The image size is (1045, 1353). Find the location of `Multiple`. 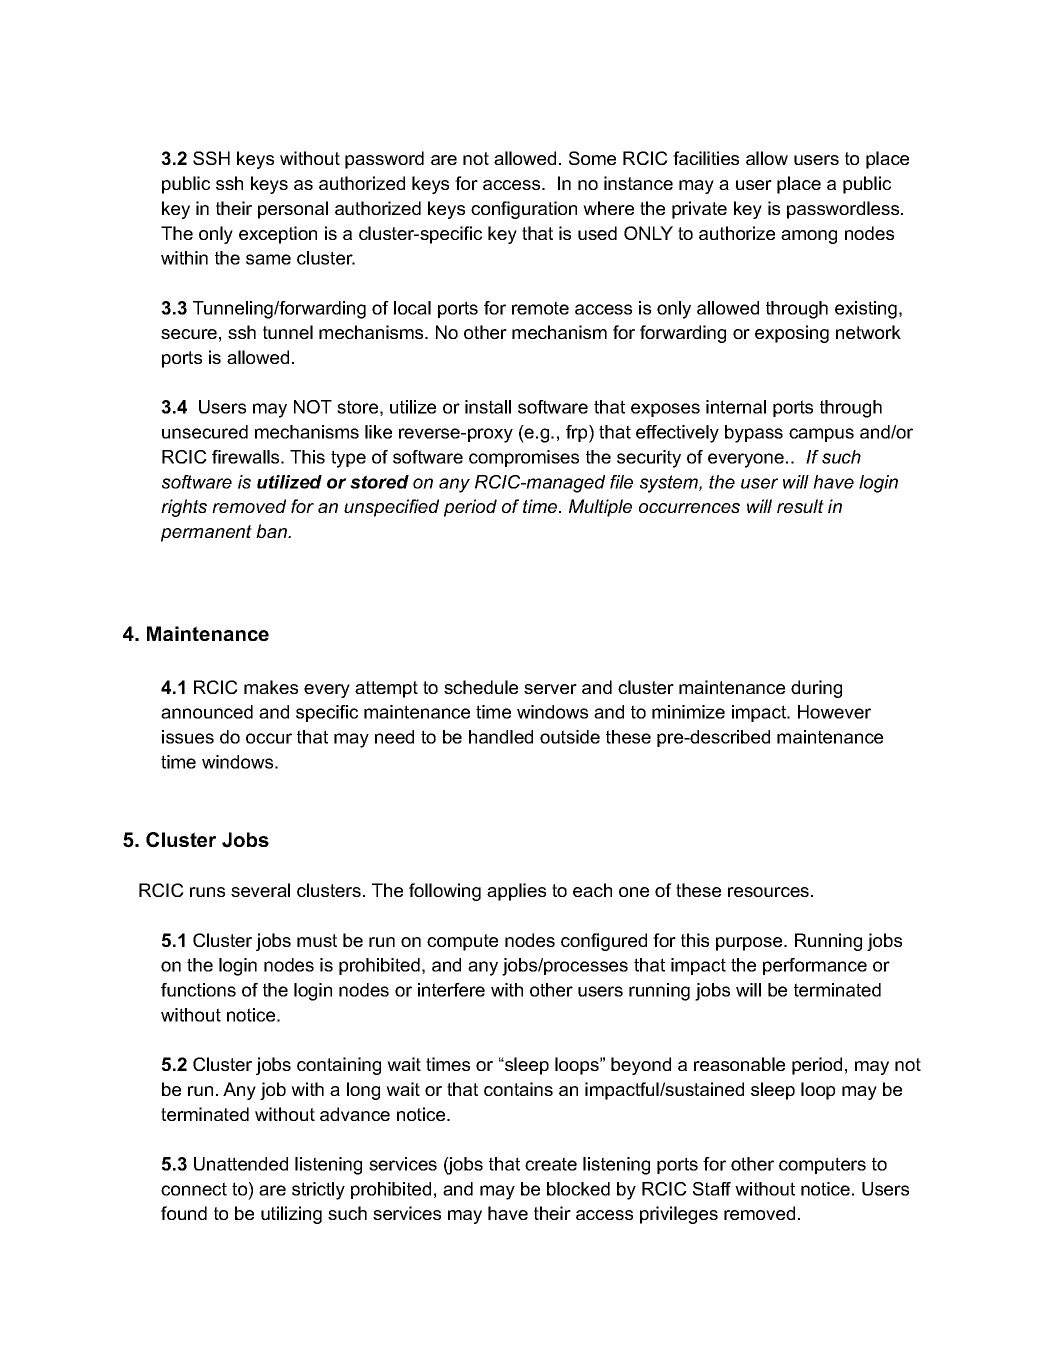

Multiple is located at coordinates (600, 508).
